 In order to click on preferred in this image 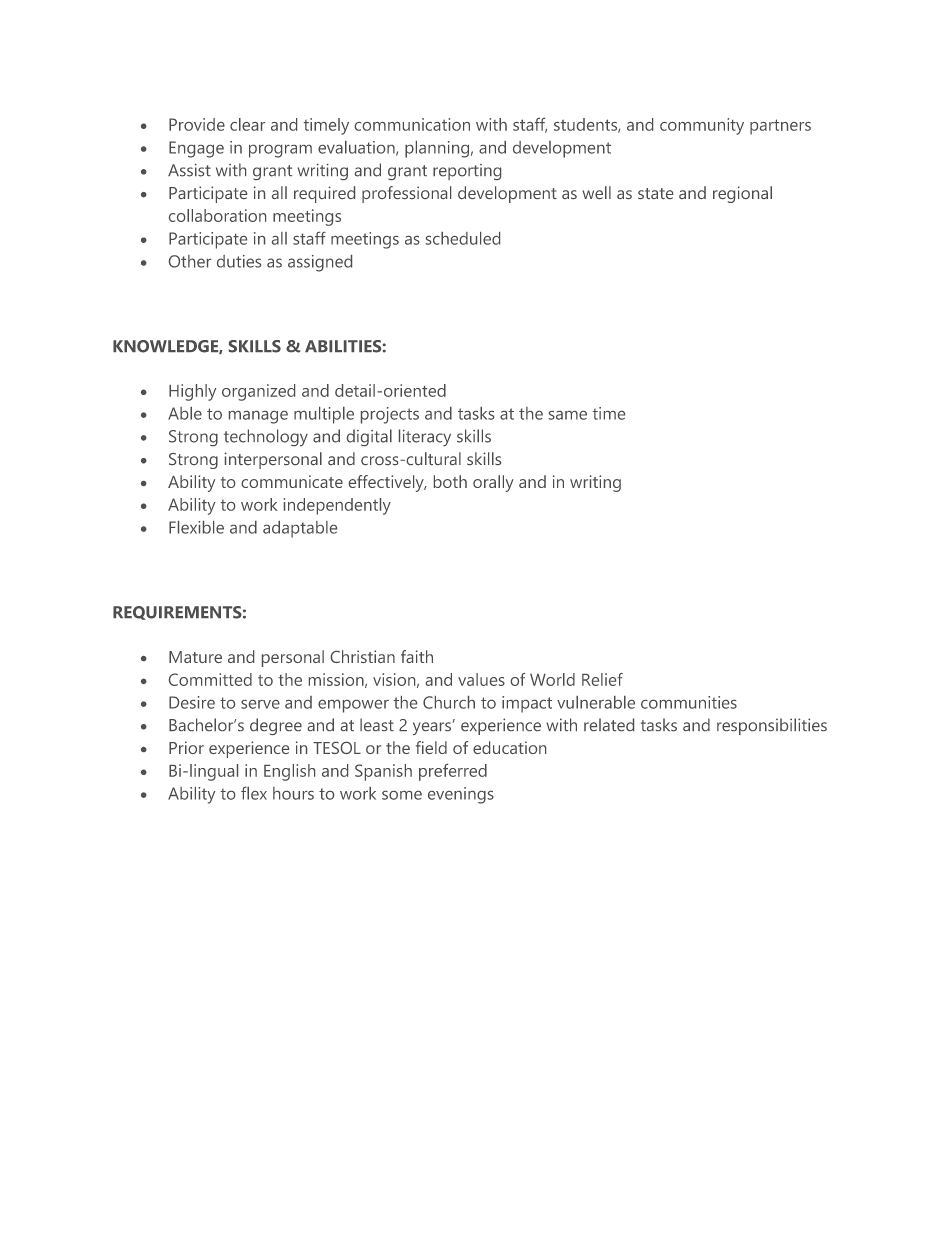, I will do `click(453, 772)`.
